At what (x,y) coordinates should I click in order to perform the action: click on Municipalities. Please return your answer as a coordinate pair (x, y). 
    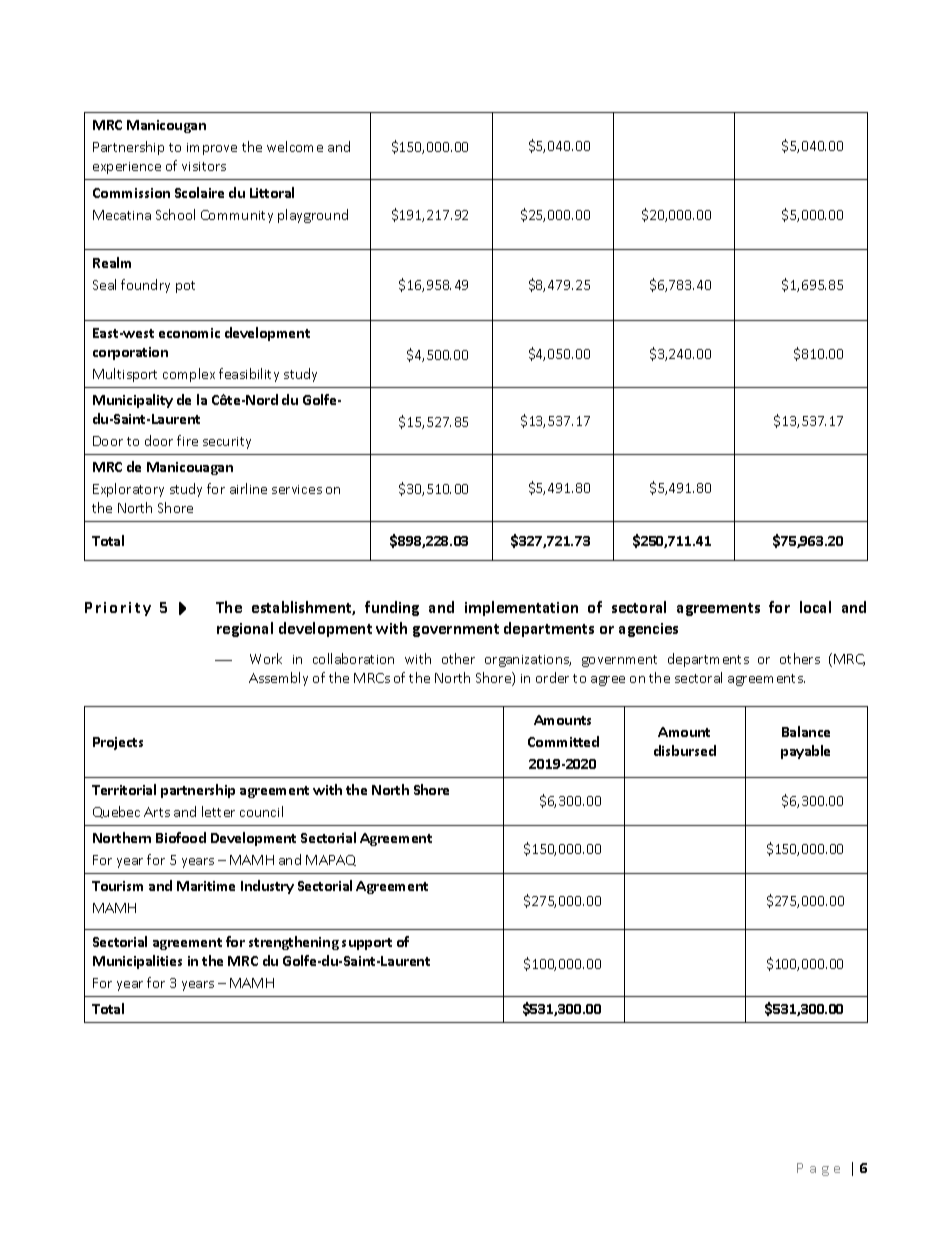
    Looking at the image, I should click on (137, 962).
